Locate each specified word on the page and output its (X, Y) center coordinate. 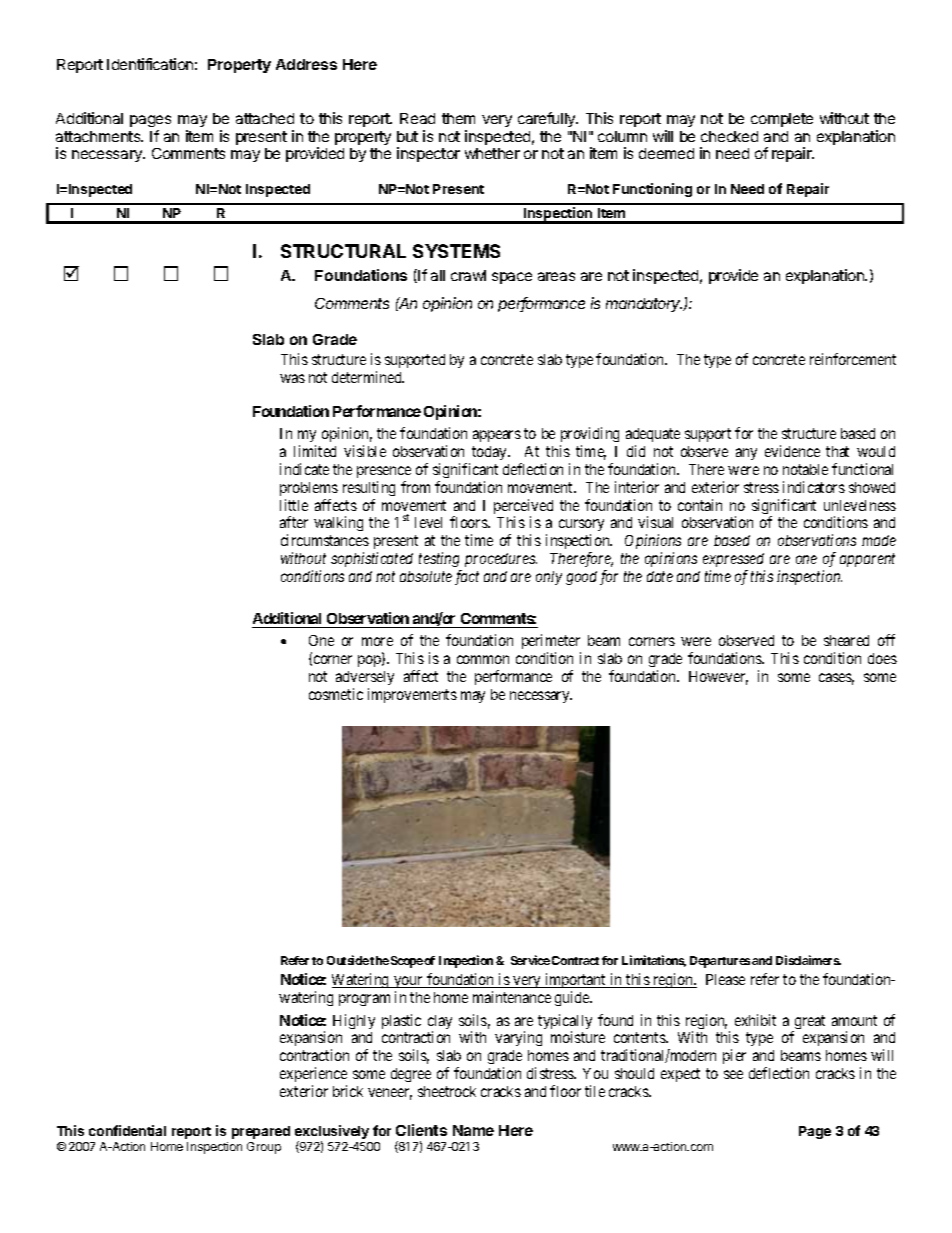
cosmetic (336, 694)
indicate (304, 469)
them (458, 118)
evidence (792, 451)
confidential (127, 1130)
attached (265, 118)
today (490, 453)
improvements (412, 695)
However (718, 678)
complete (782, 120)
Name (473, 1130)
